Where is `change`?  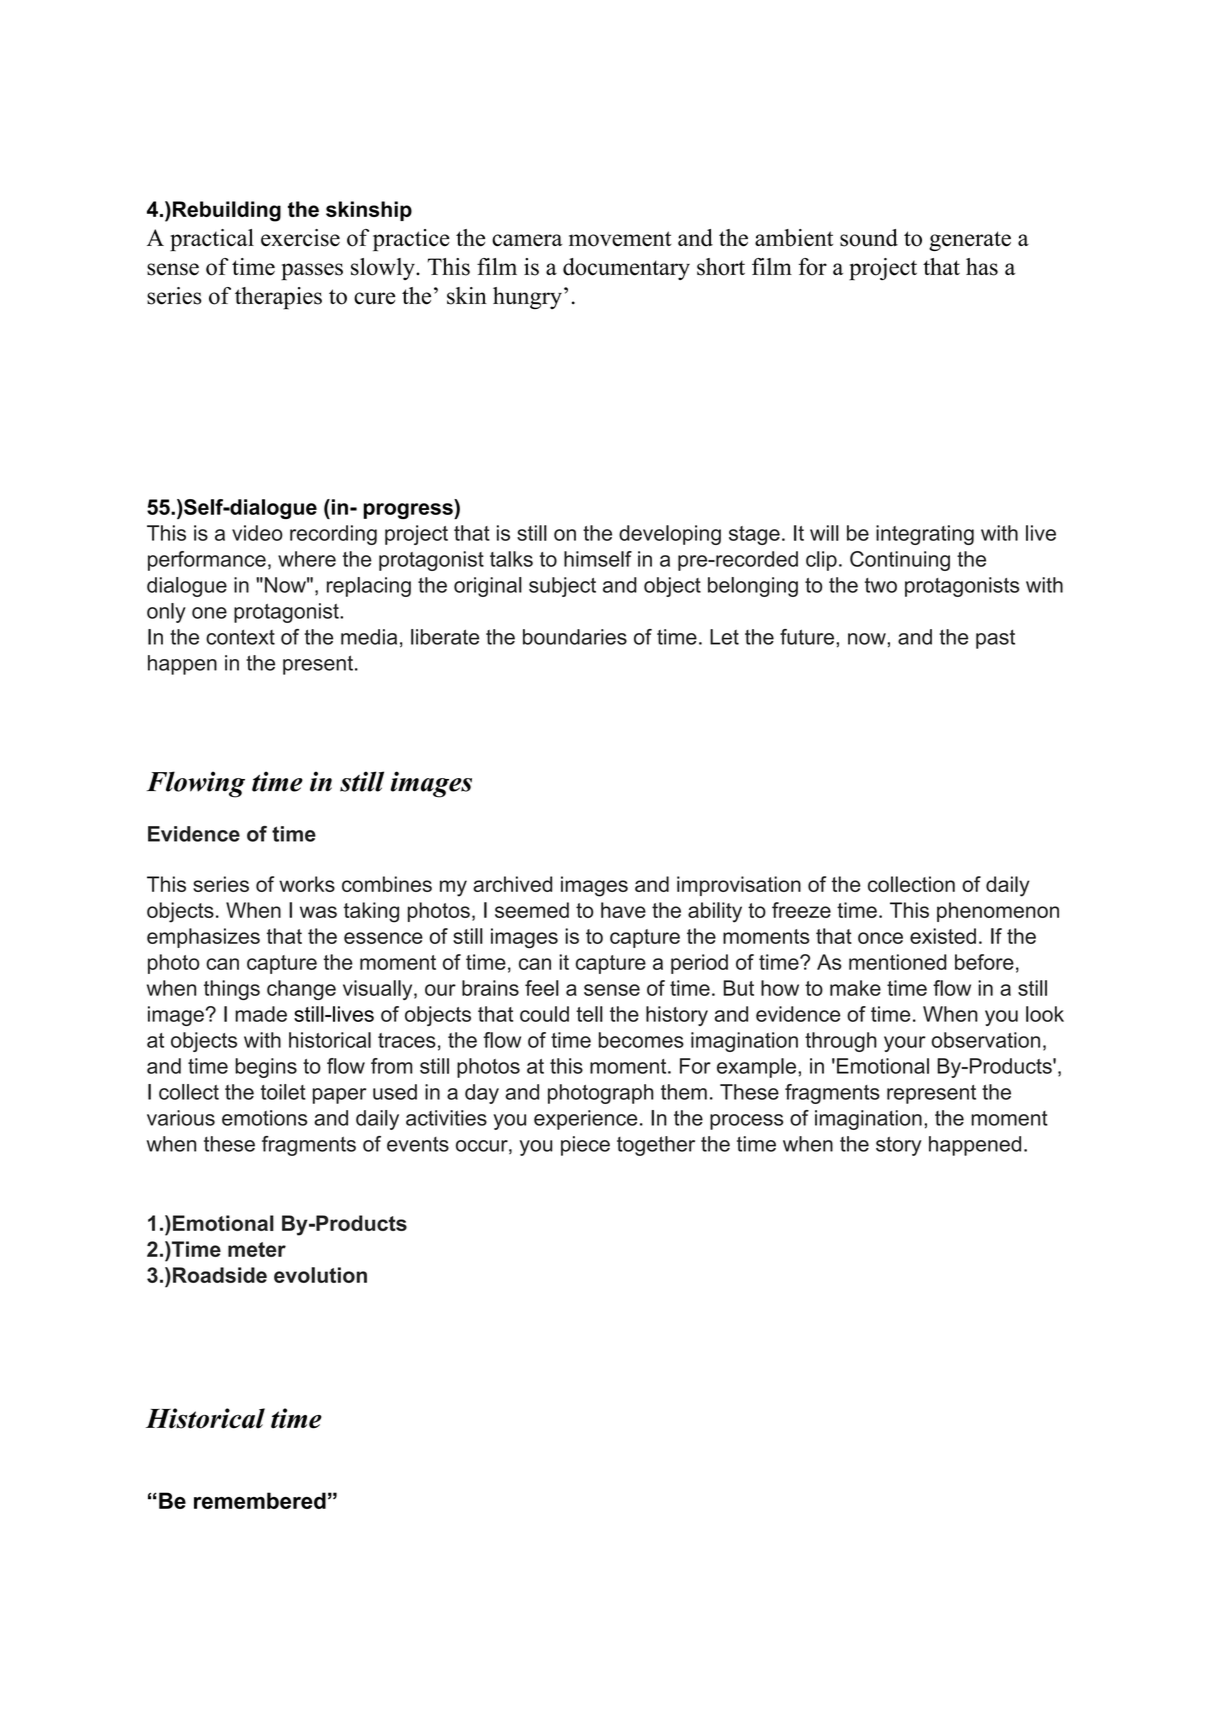
change is located at coordinates (301, 990).
